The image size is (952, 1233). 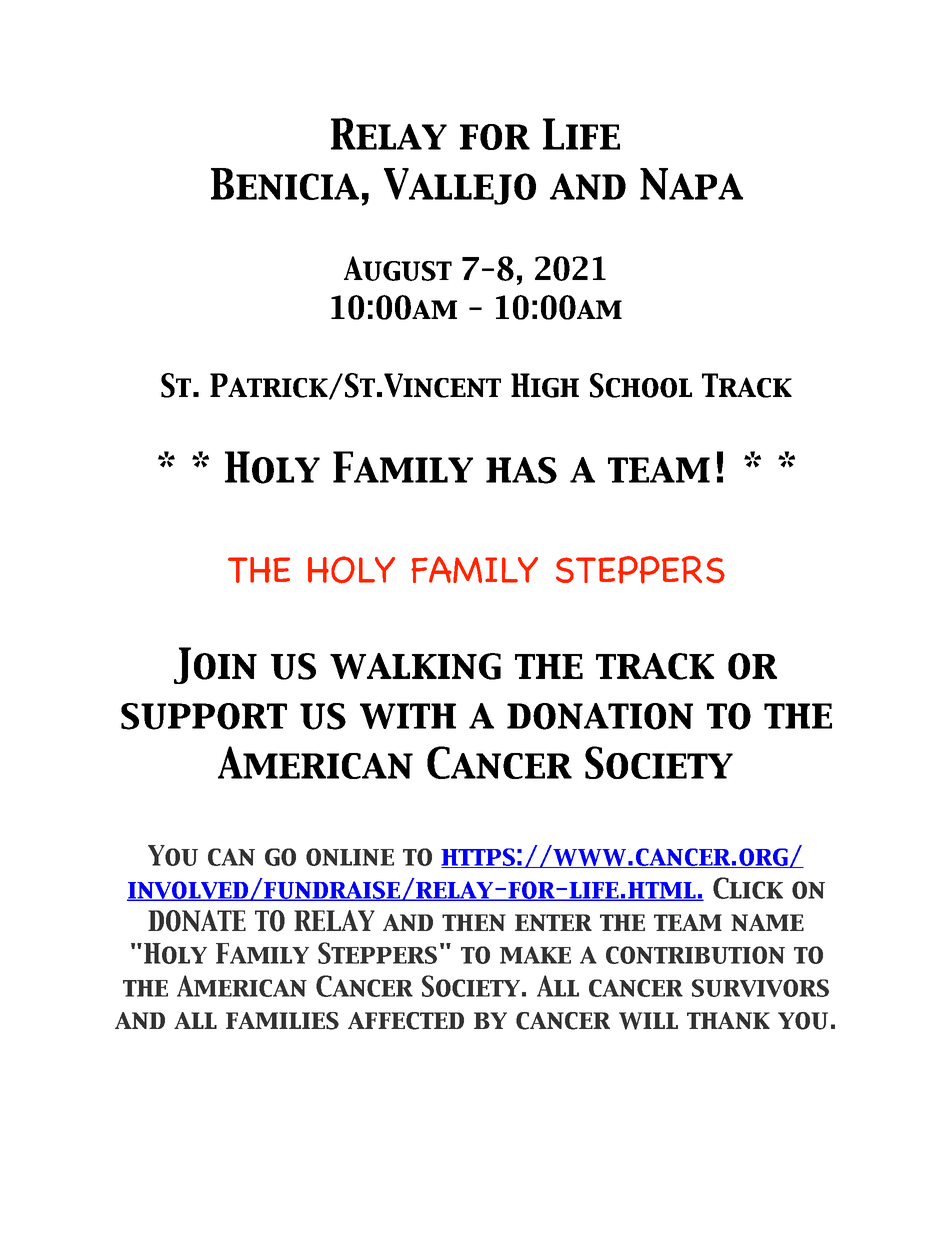 What do you see at coordinates (215, 665) in the screenshot?
I see `Join` at bounding box center [215, 665].
